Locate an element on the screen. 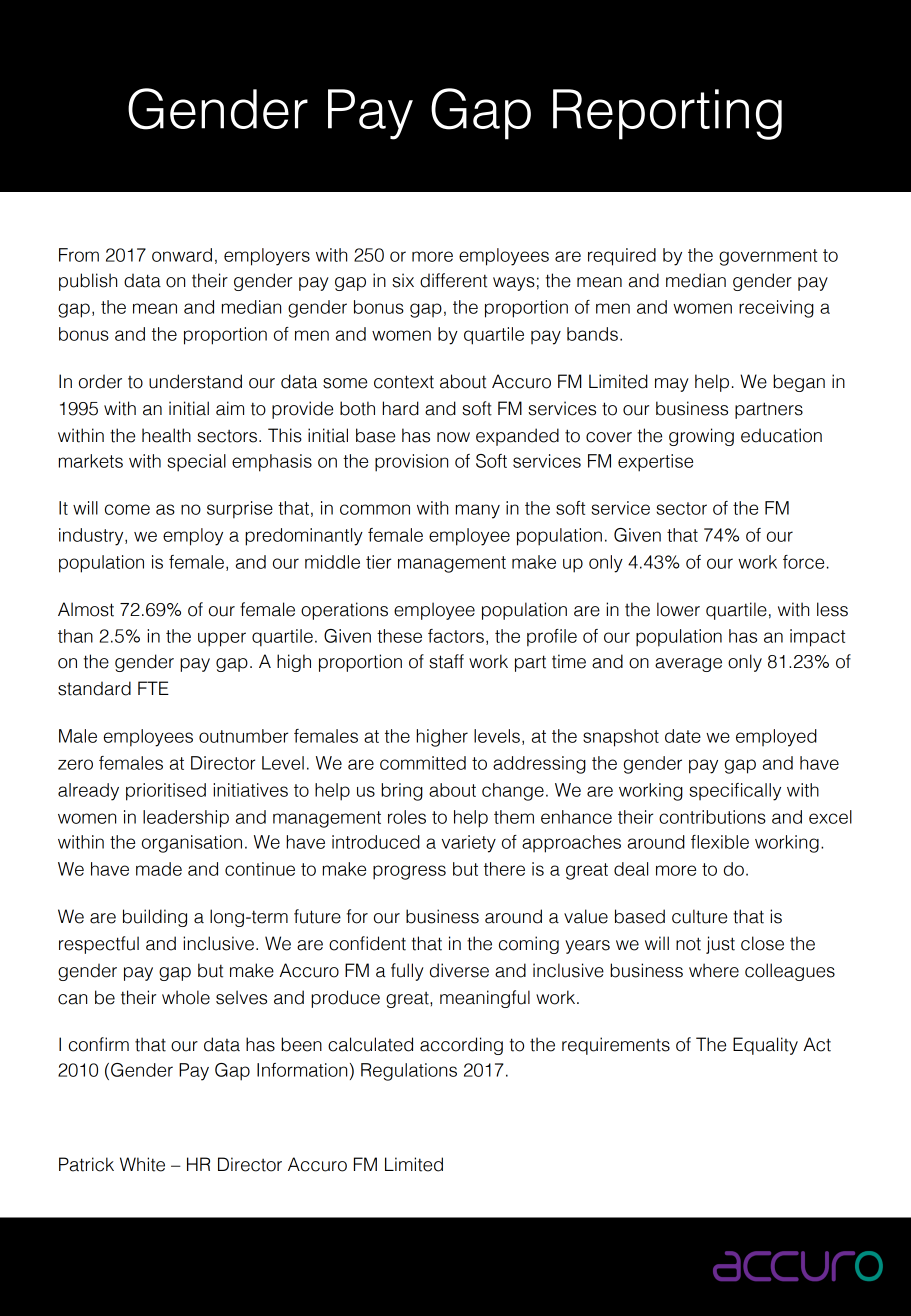 The width and height of the screenshot is (911, 1316). Regulations is located at coordinates (409, 1072).
